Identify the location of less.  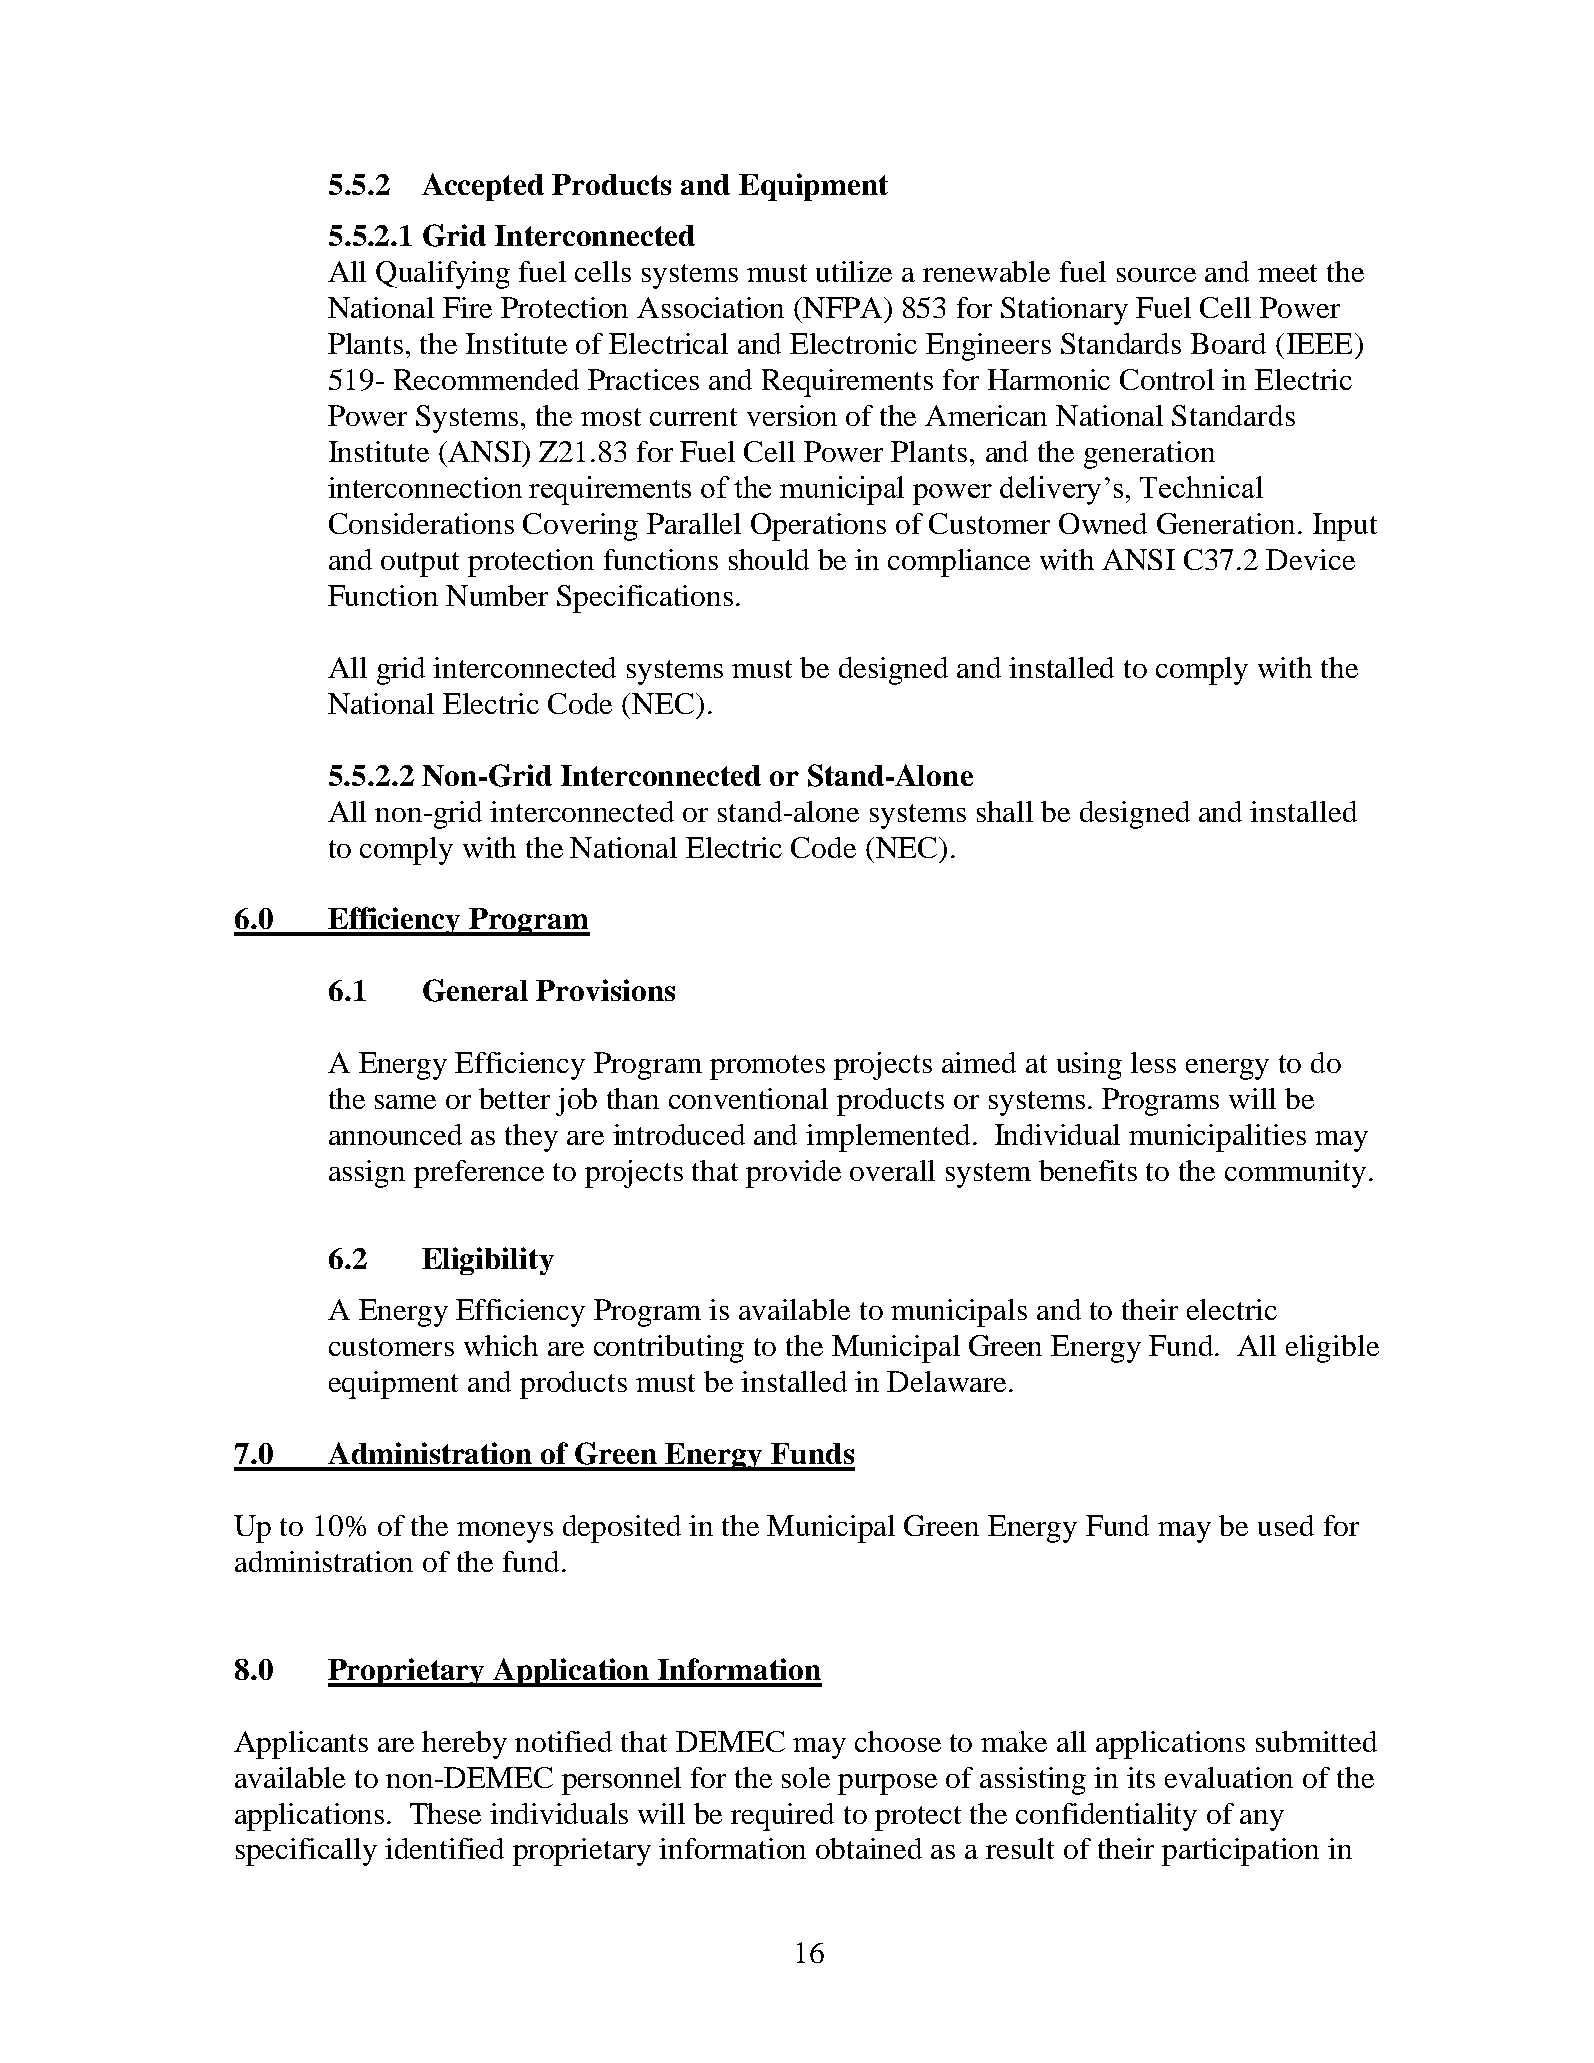
(1153, 1062).
